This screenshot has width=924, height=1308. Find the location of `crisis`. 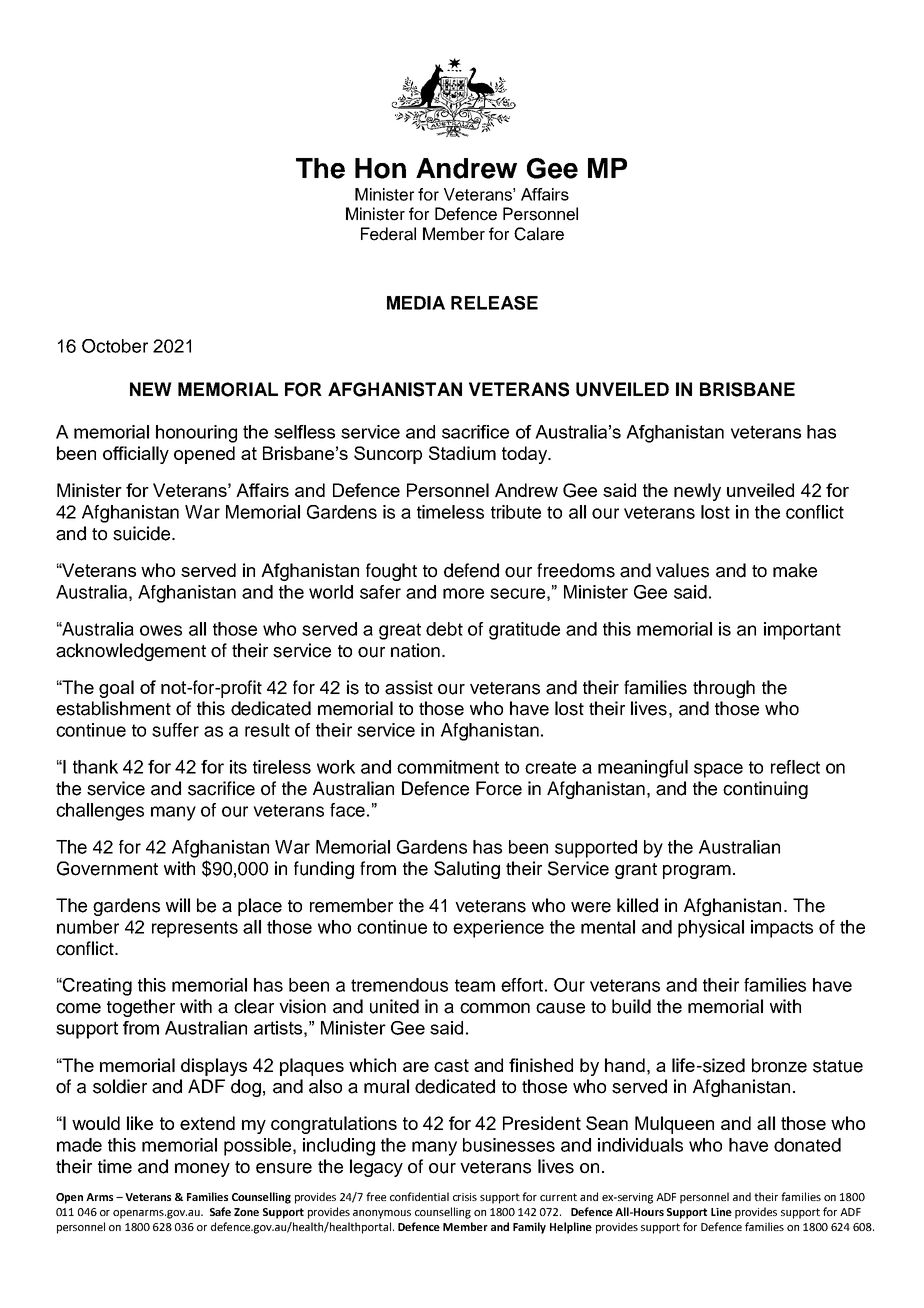

crisis is located at coordinates (465, 1197).
